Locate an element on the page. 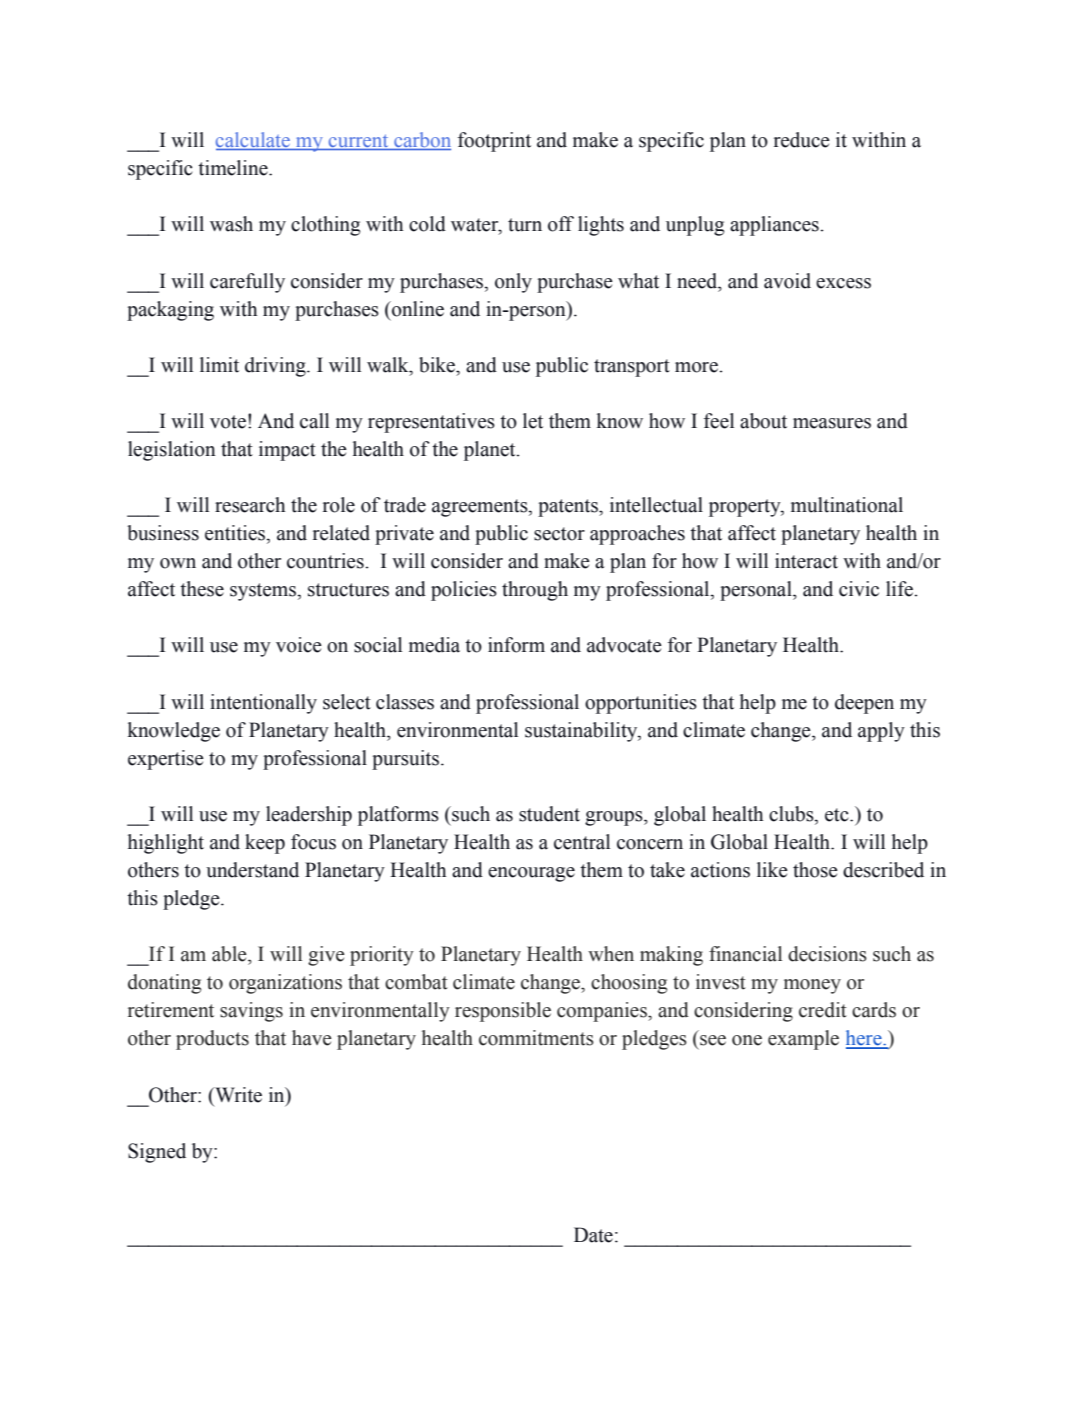  timeline is located at coordinates (234, 168).
